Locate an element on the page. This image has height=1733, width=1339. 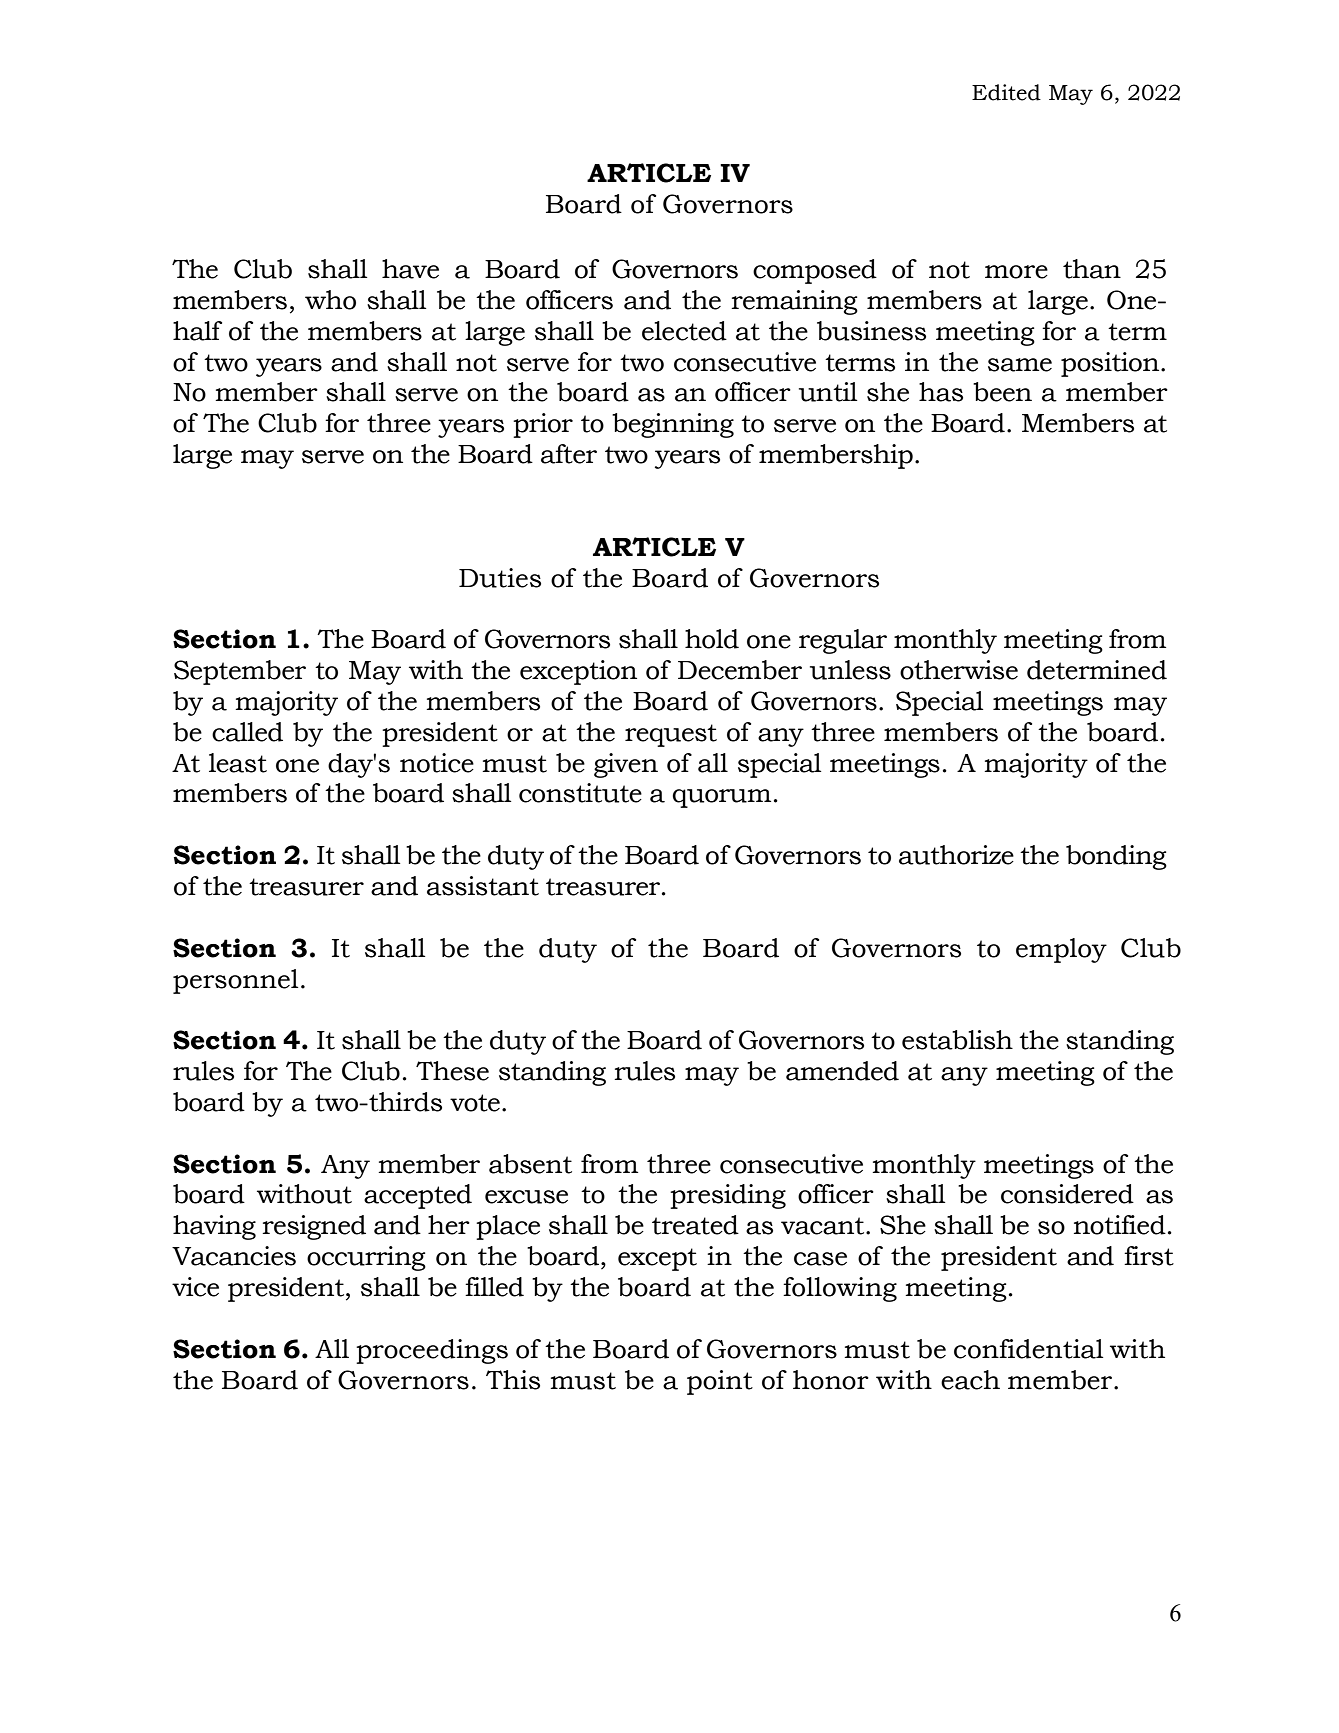
otherwise is located at coordinates (959, 670).
